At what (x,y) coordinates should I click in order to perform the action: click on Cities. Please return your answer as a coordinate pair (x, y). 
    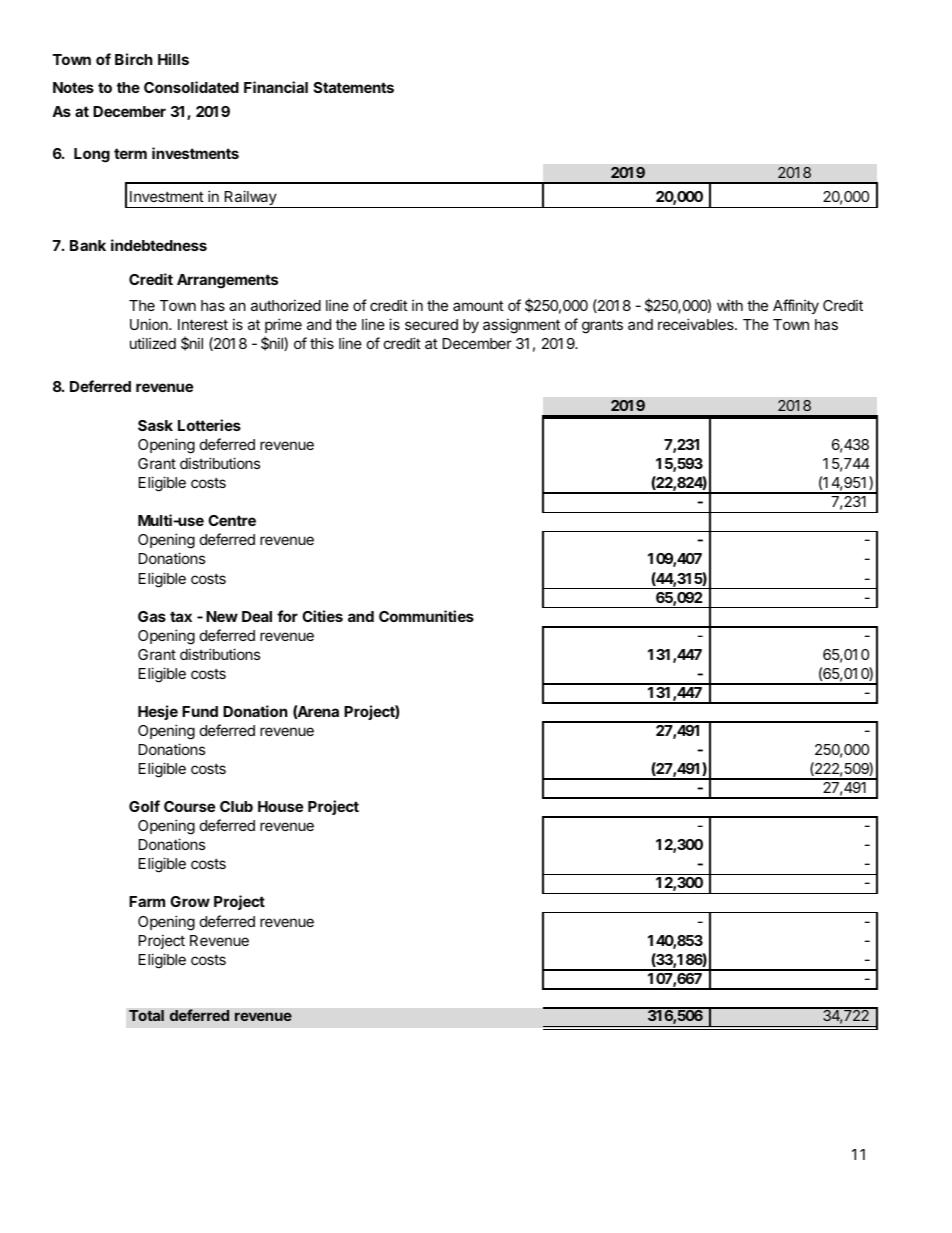
    Looking at the image, I should click on (322, 616).
